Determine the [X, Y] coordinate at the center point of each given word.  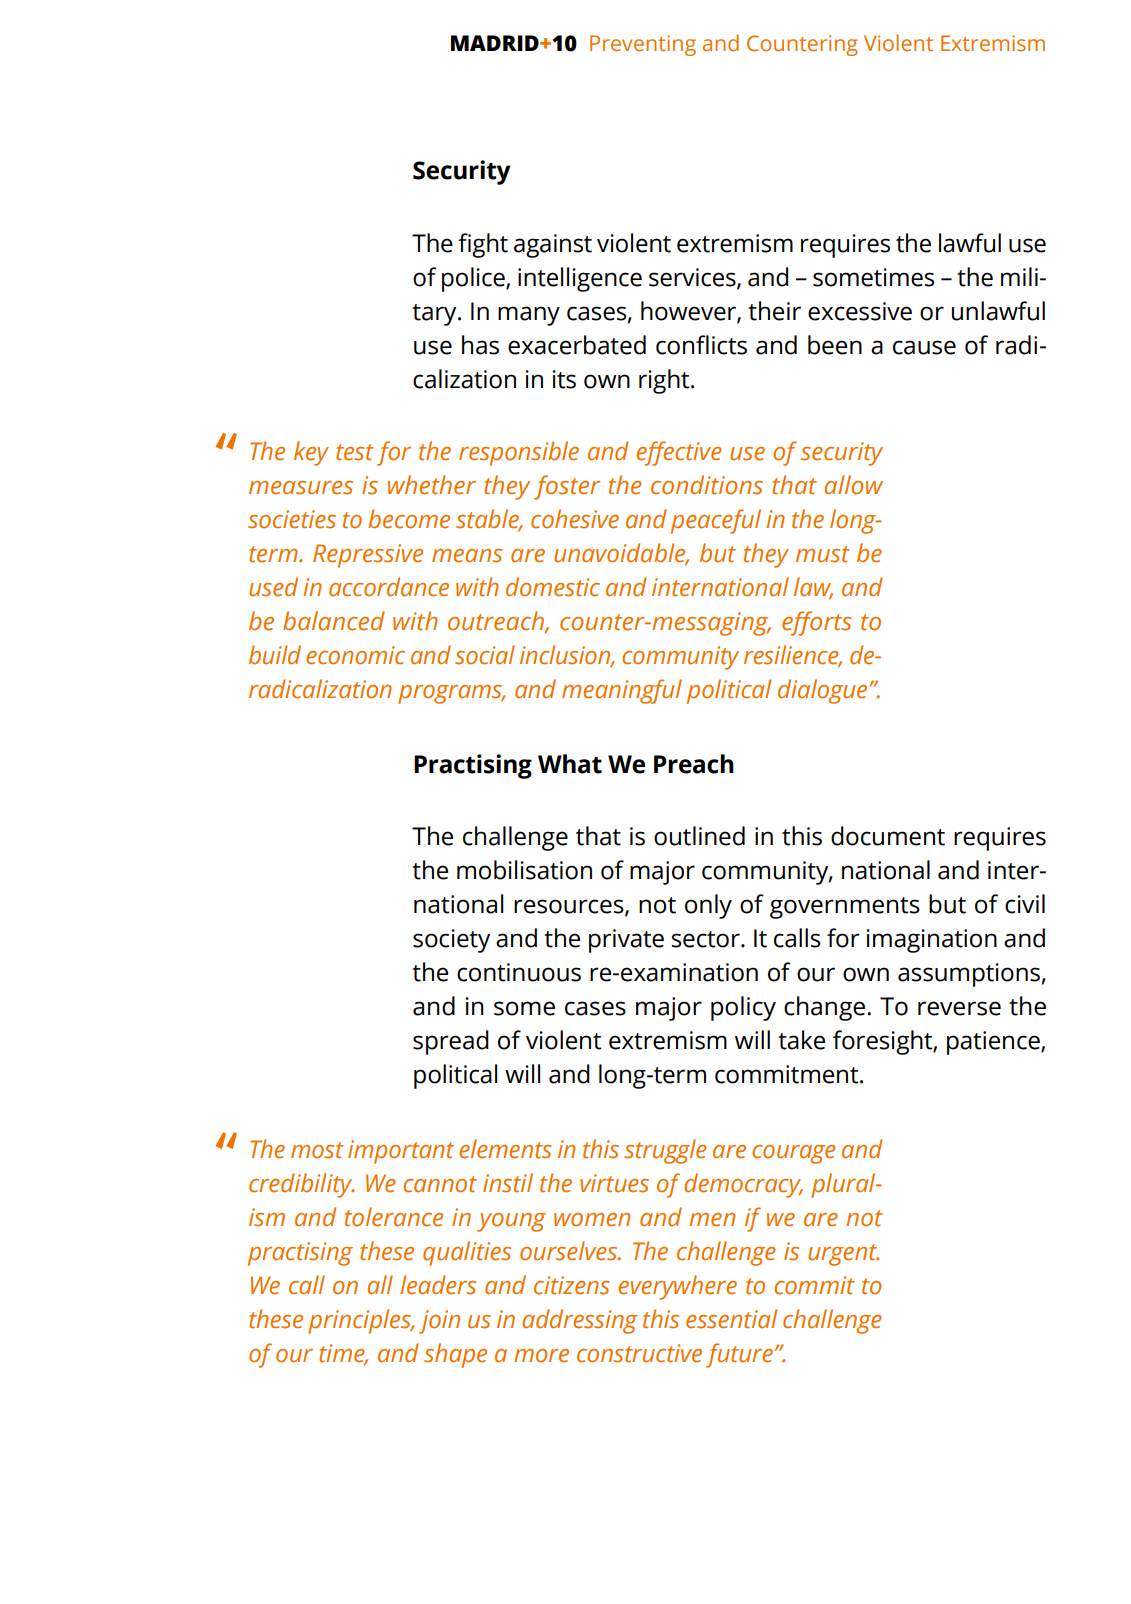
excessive [860, 311]
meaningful [622, 691]
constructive [639, 1353]
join [439, 1322]
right [665, 381]
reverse [959, 1008]
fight [483, 245]
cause [924, 347]
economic [355, 655]
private [626, 941]
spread [451, 1042]
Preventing [643, 45]
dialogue [824, 691]
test [355, 452]
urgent [843, 1255]
